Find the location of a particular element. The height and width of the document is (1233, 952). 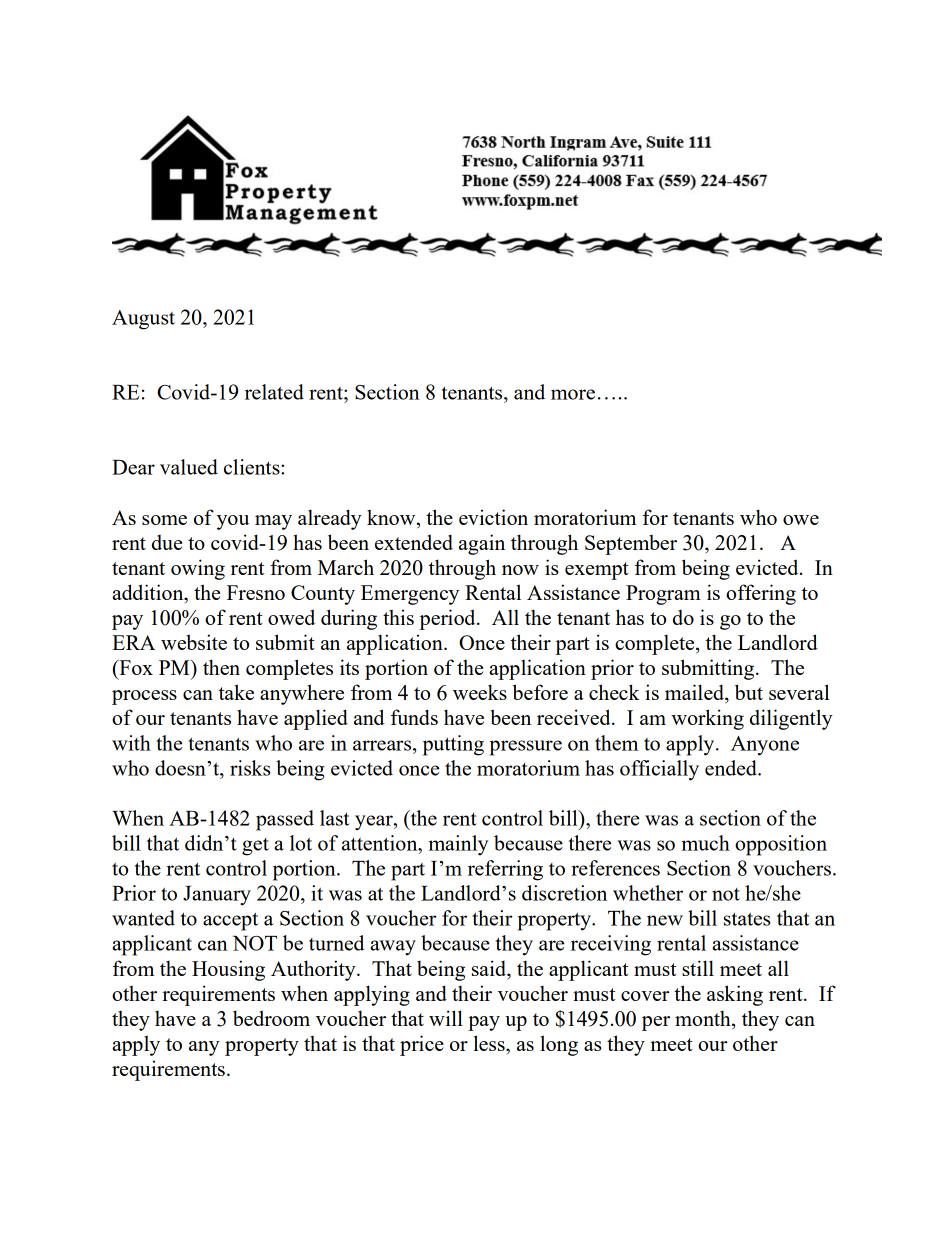

risks is located at coordinates (250, 768).
